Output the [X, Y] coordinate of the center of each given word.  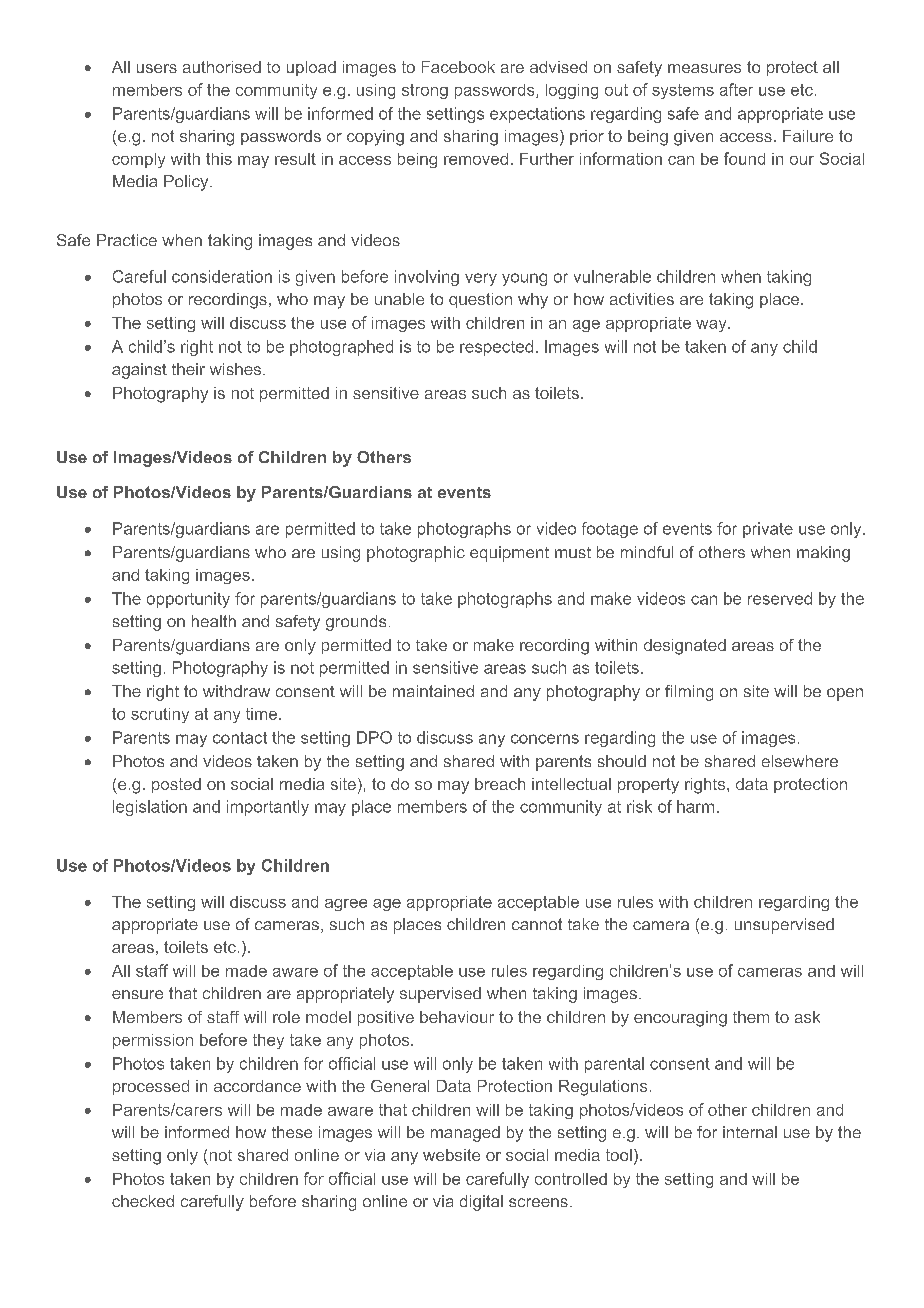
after [736, 89]
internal [750, 1132]
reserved [780, 598]
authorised [222, 67]
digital [481, 1203]
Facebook [458, 67]
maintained [433, 691]
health [214, 621]
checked [143, 1201]
